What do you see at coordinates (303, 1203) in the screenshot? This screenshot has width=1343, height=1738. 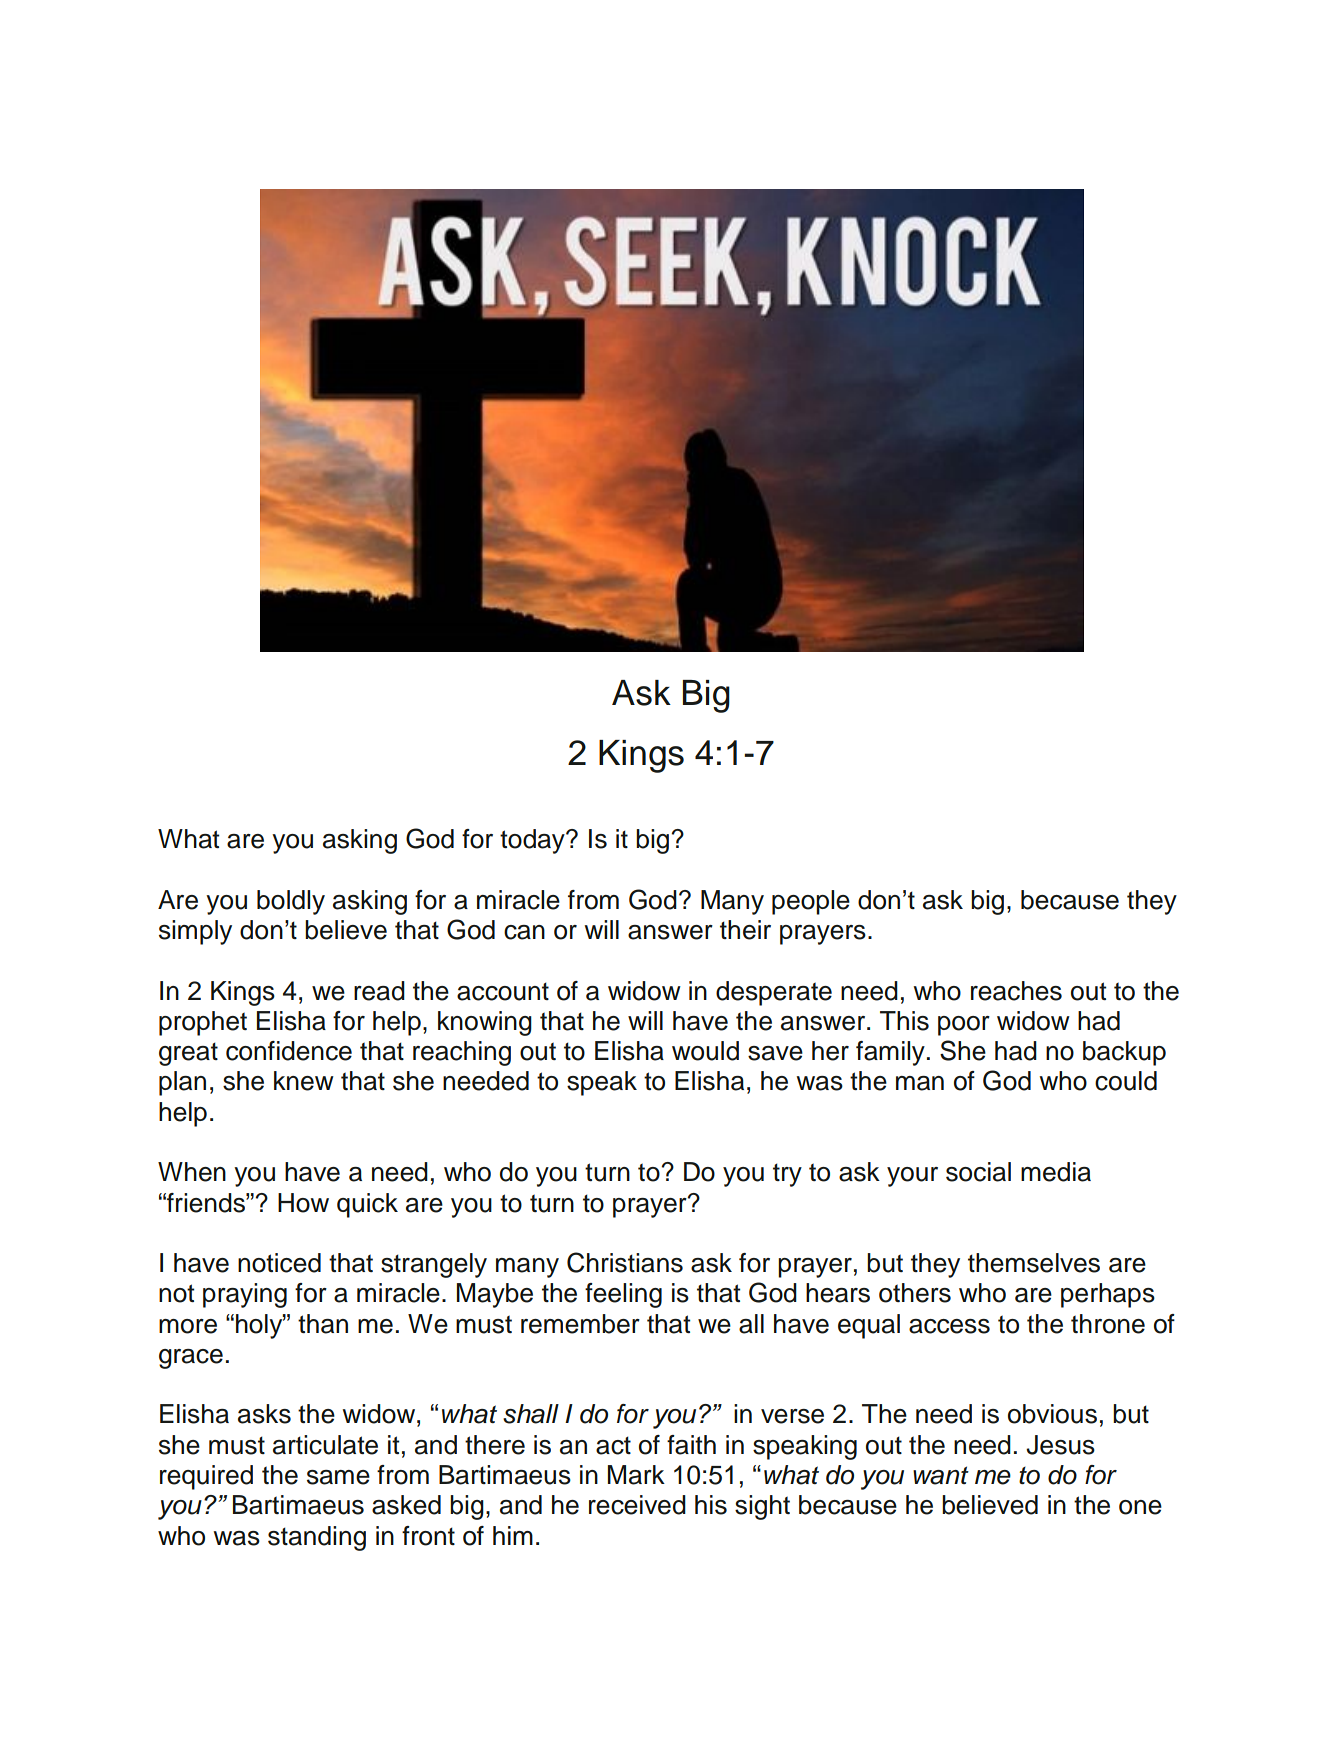 I see `How` at bounding box center [303, 1203].
